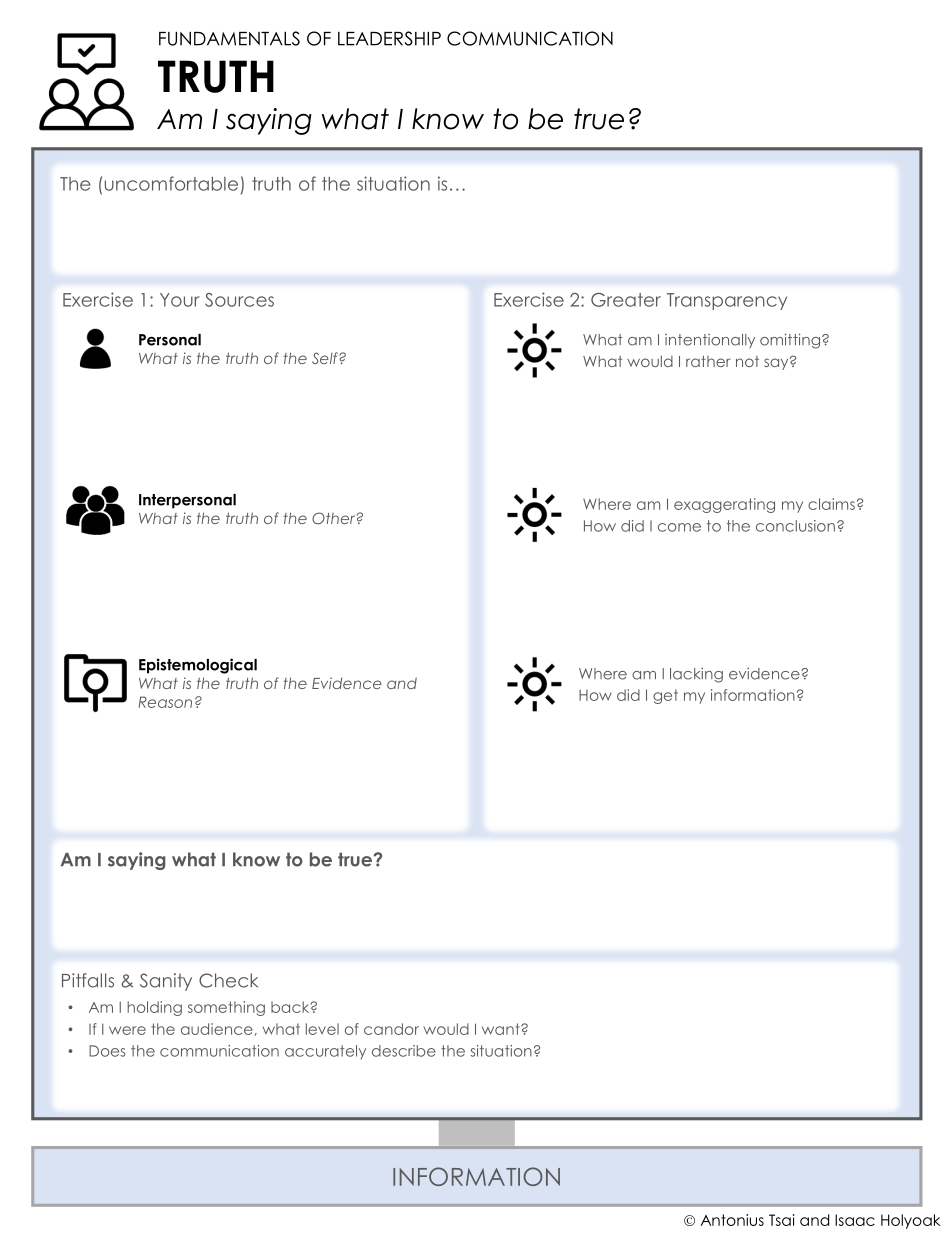 The width and height of the screenshot is (952, 1233). What do you see at coordinates (404, 1051) in the screenshot?
I see `describe` at bounding box center [404, 1051].
